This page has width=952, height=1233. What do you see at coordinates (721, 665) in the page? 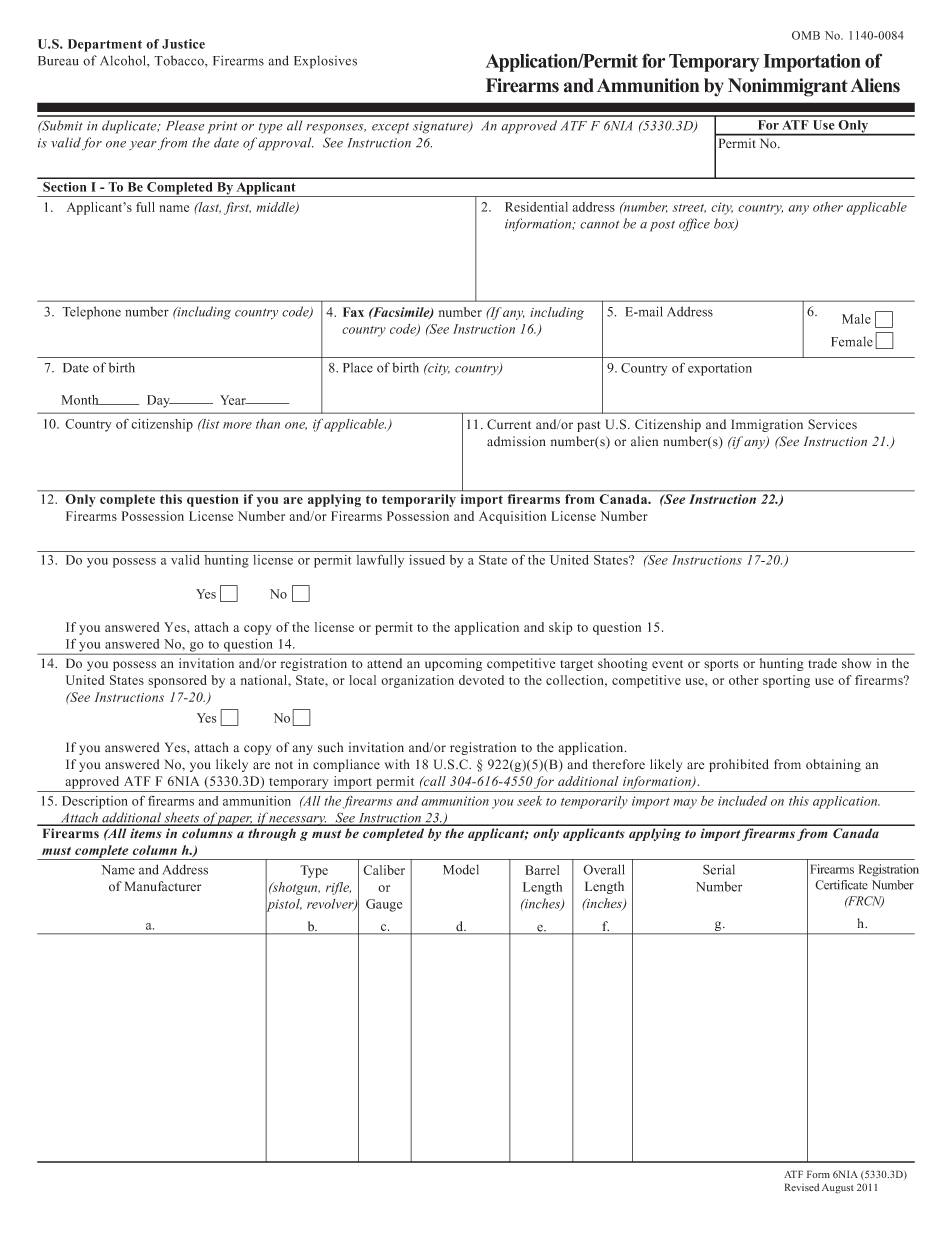
I see `sports` at bounding box center [721, 665].
